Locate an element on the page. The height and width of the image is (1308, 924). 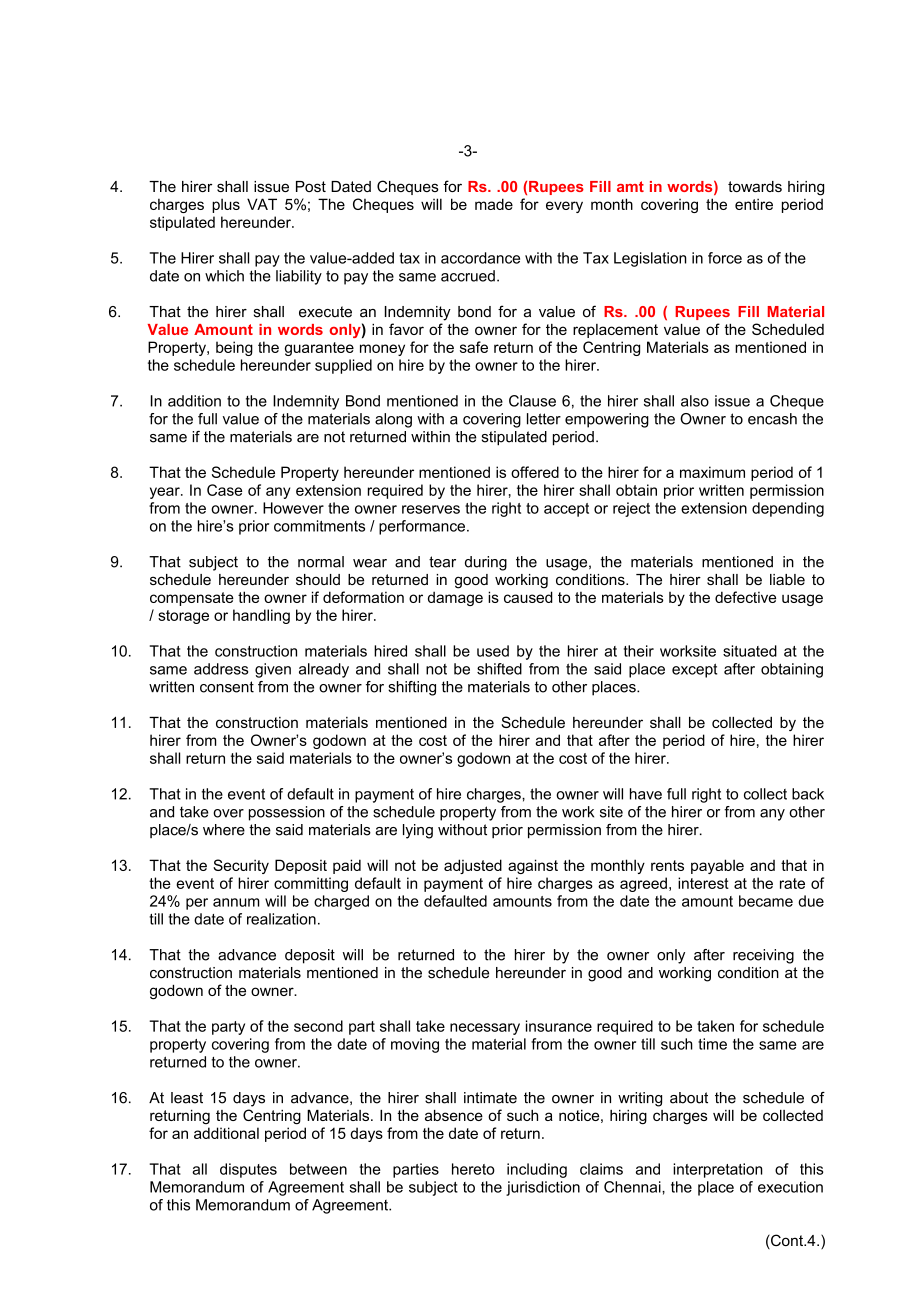
plus is located at coordinates (226, 205).
